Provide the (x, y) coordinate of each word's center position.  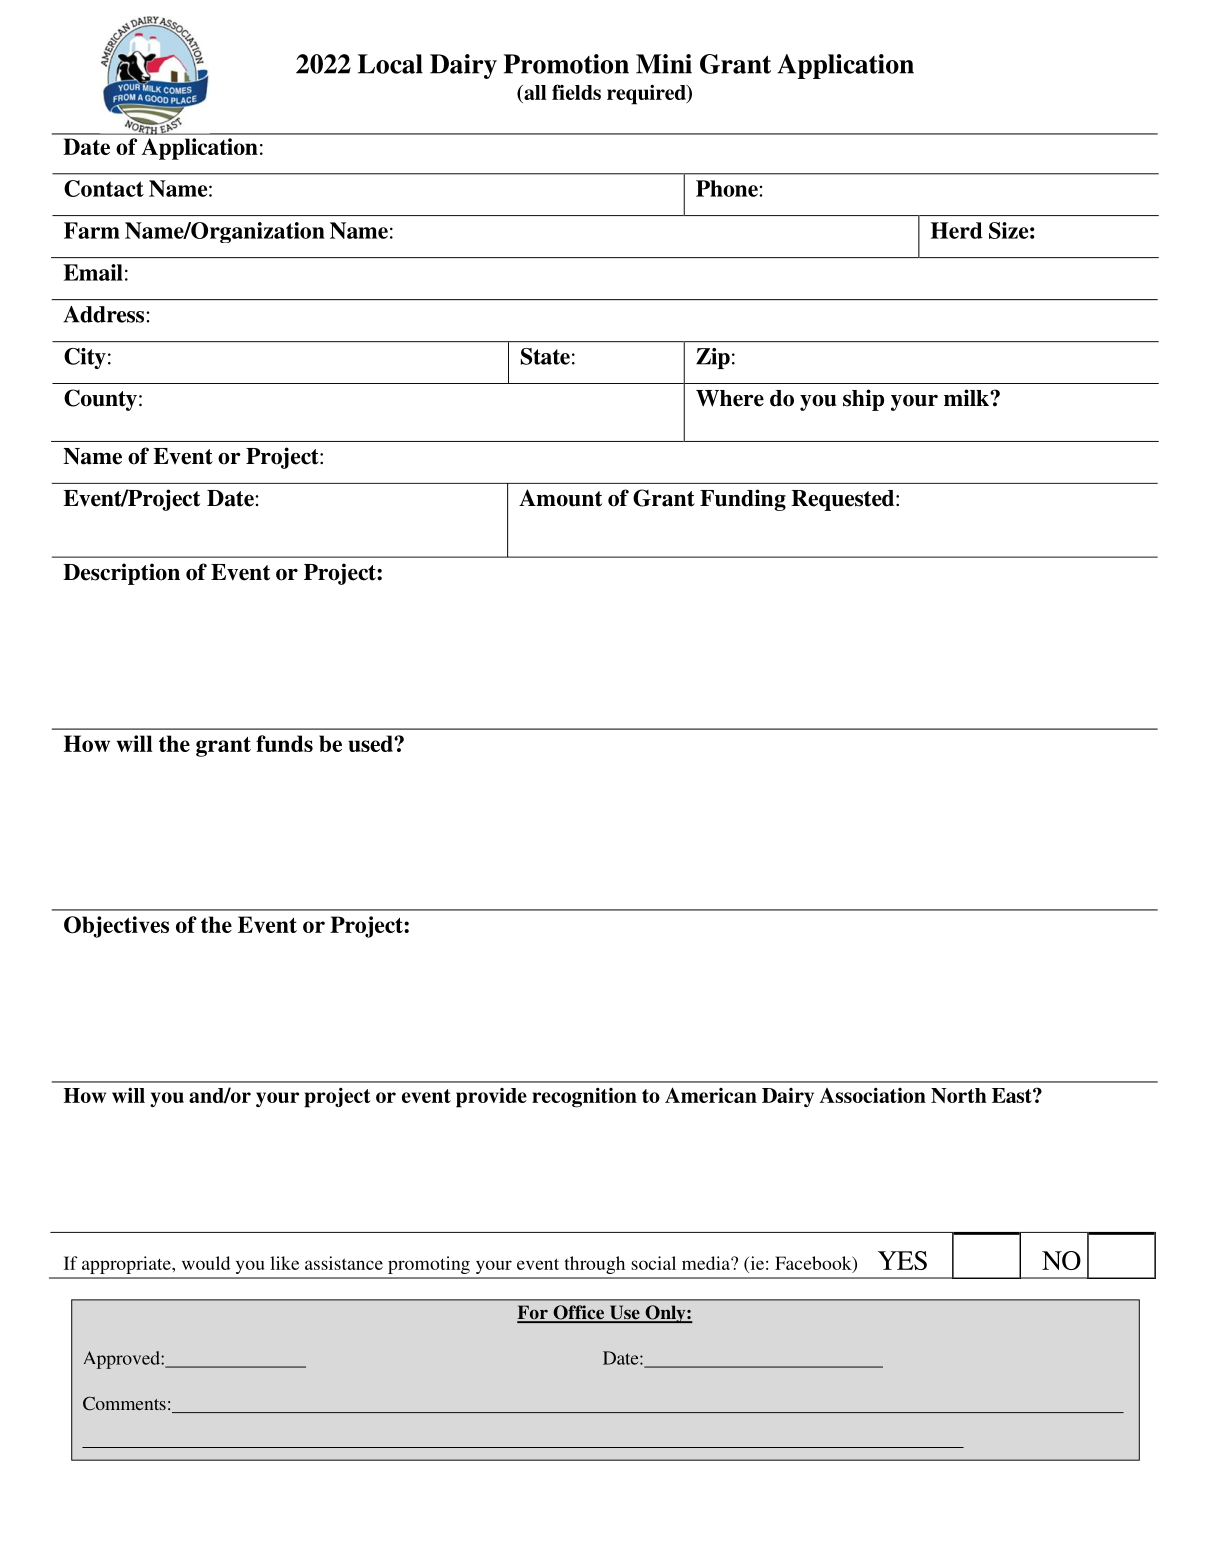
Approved (123, 1360)
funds (284, 743)
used (371, 743)
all (534, 92)
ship (863, 400)
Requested (844, 500)
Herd (957, 230)
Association (873, 1095)
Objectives (116, 927)
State (545, 356)
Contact (104, 188)
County (100, 400)
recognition (584, 1097)
